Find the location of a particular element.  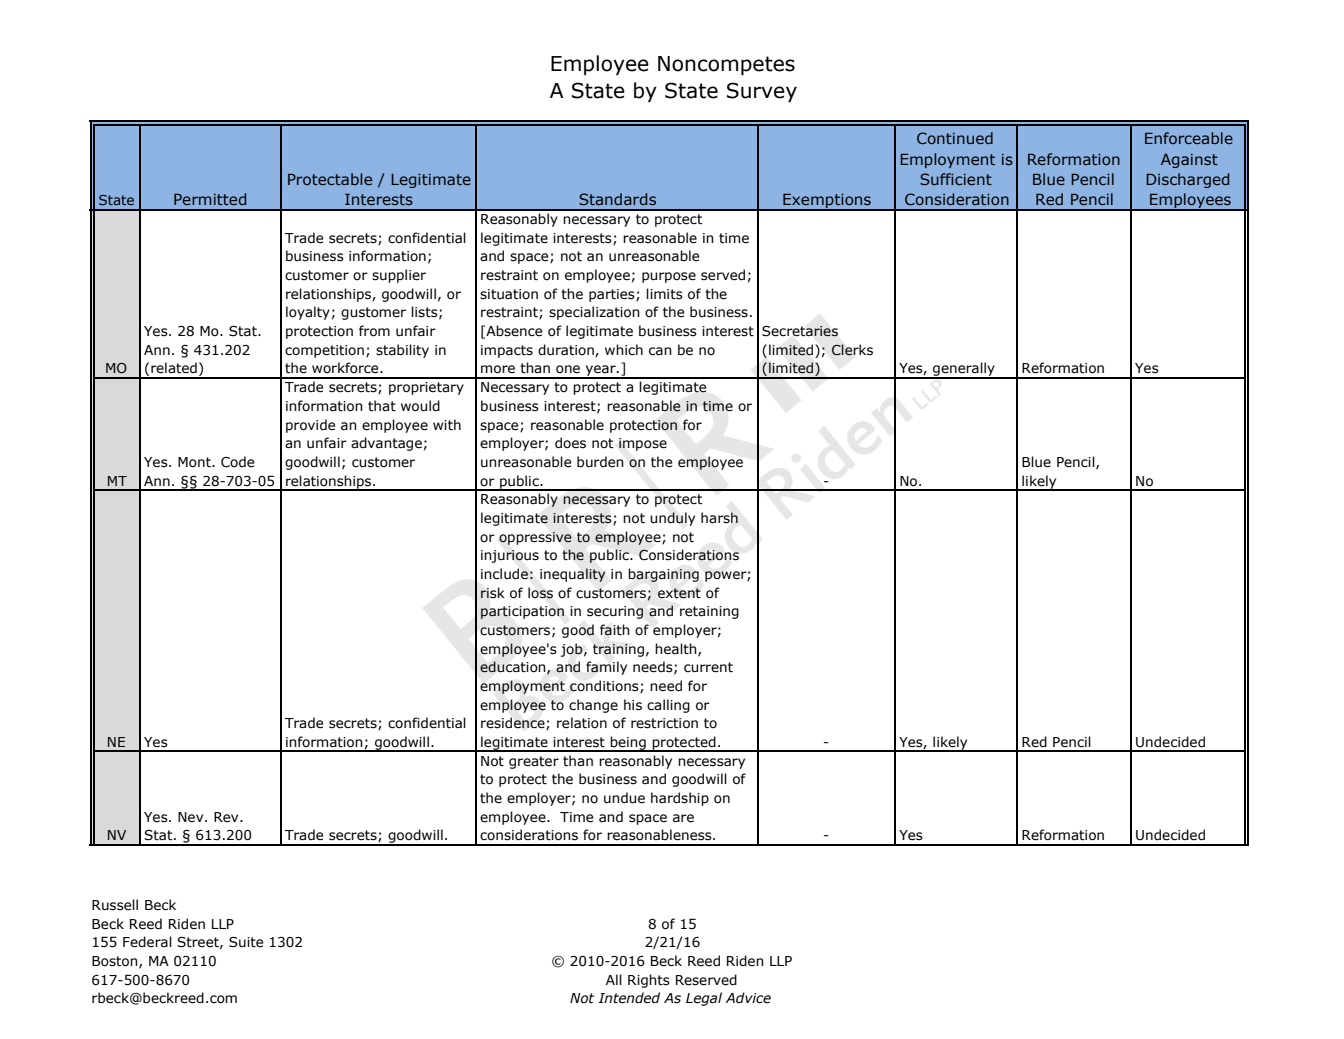

Continued is located at coordinates (955, 138).
